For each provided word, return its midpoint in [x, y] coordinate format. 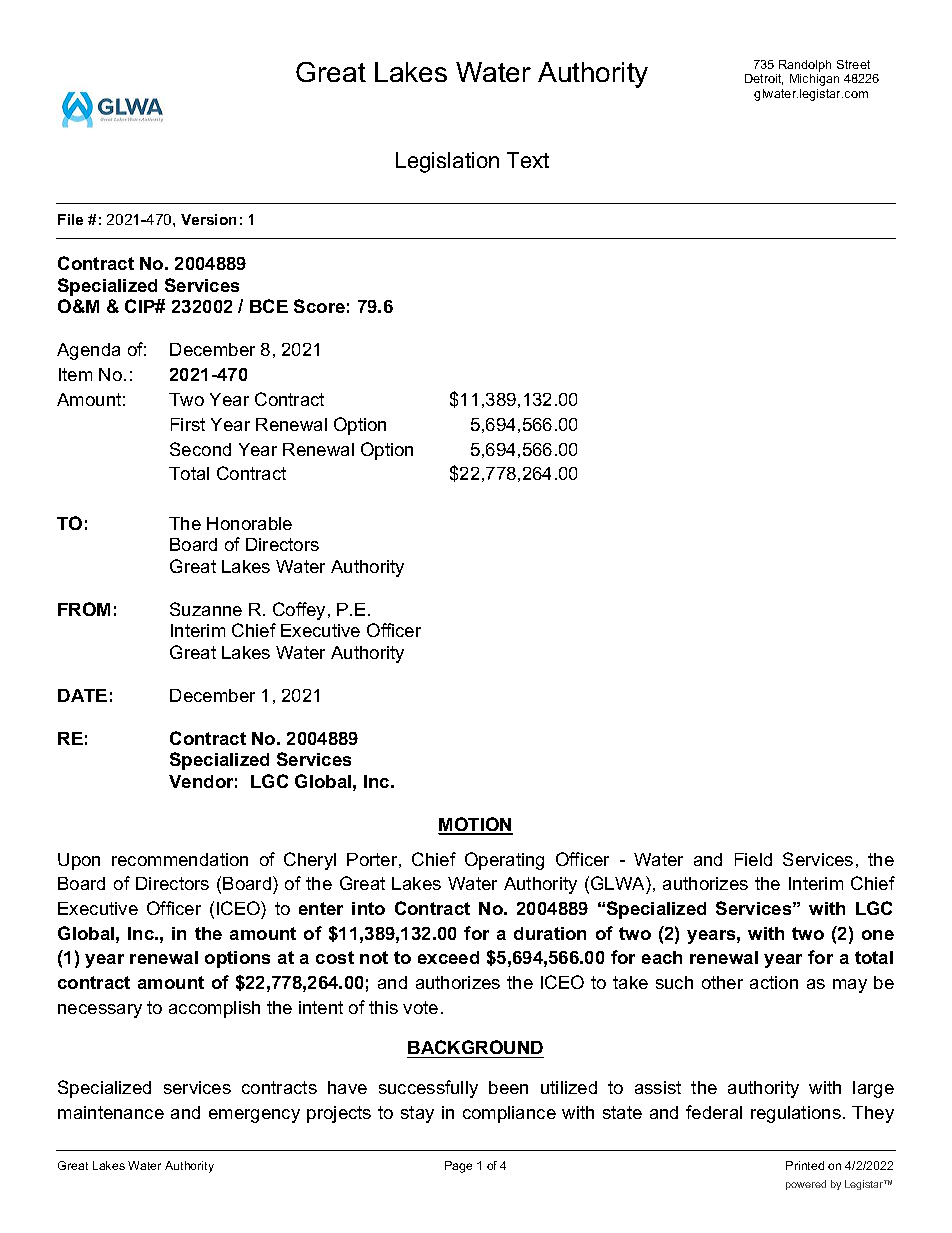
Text [528, 160]
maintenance [111, 1112]
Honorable [249, 523]
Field [753, 859]
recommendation [180, 859]
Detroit [764, 79]
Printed [805, 1165]
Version [208, 219]
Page [458, 1167]
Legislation [447, 162]
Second [200, 449]
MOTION [475, 825]
